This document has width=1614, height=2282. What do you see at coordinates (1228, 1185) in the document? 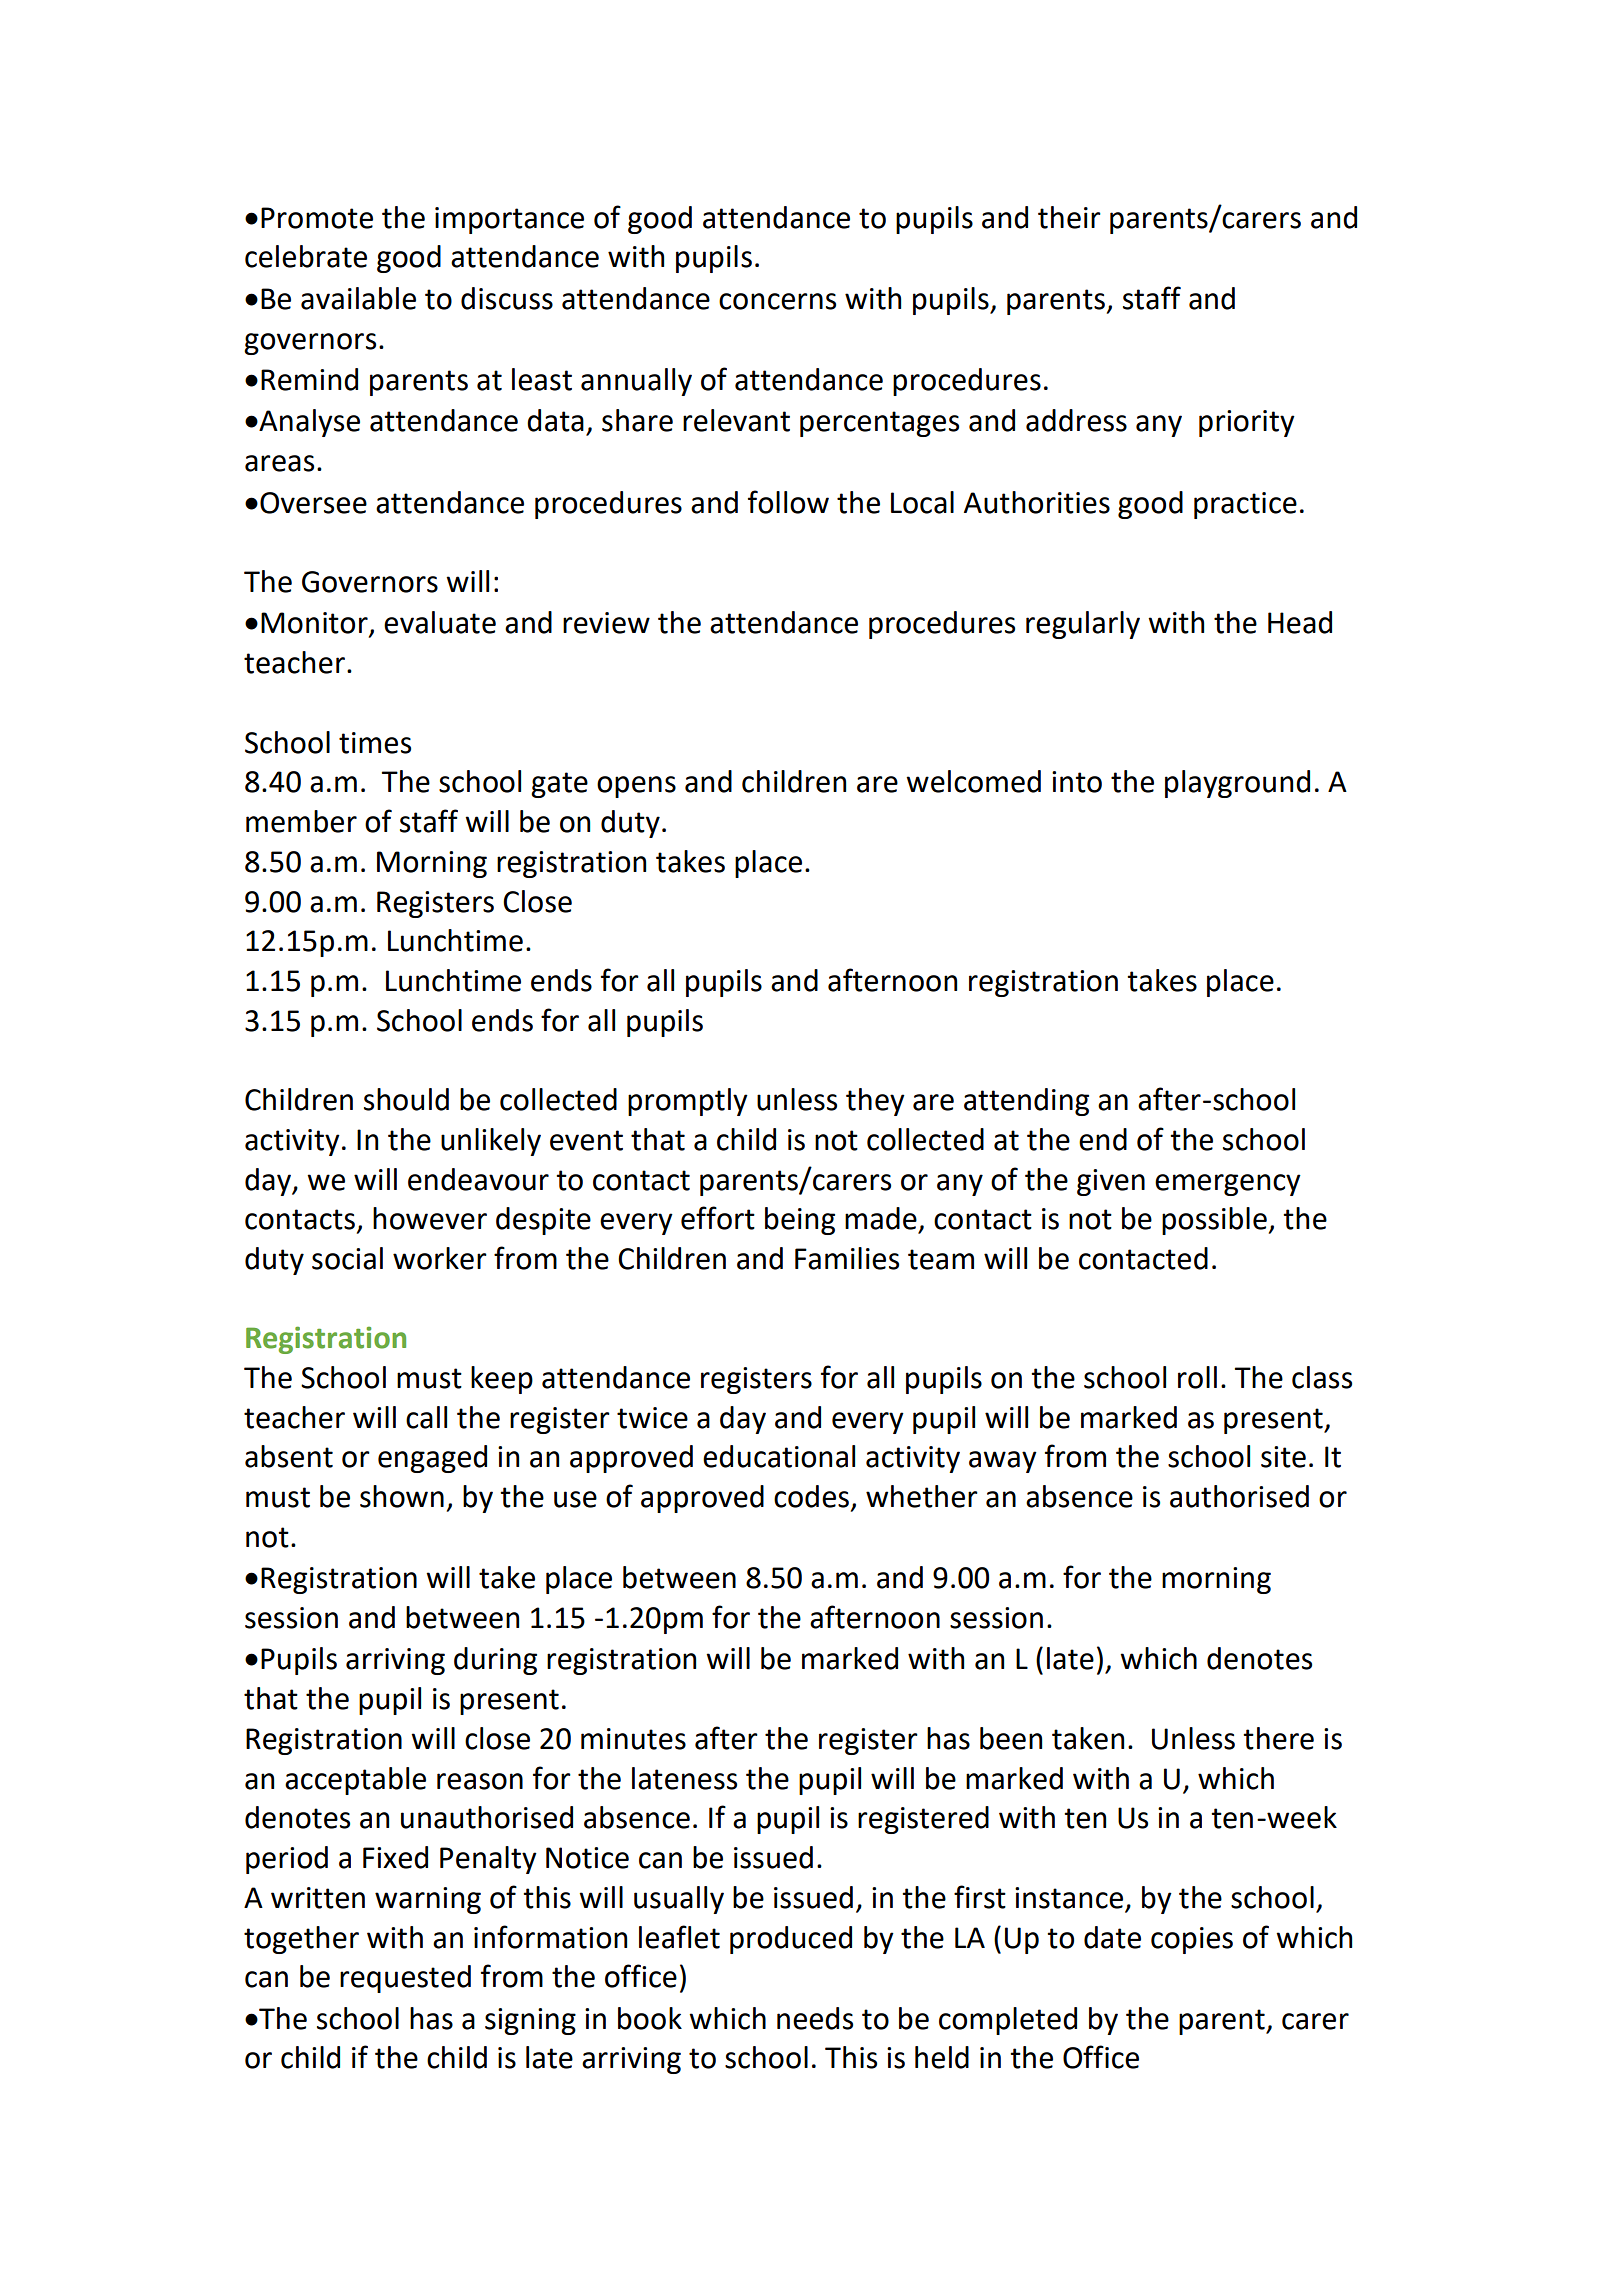
I see `emergency` at bounding box center [1228, 1185].
